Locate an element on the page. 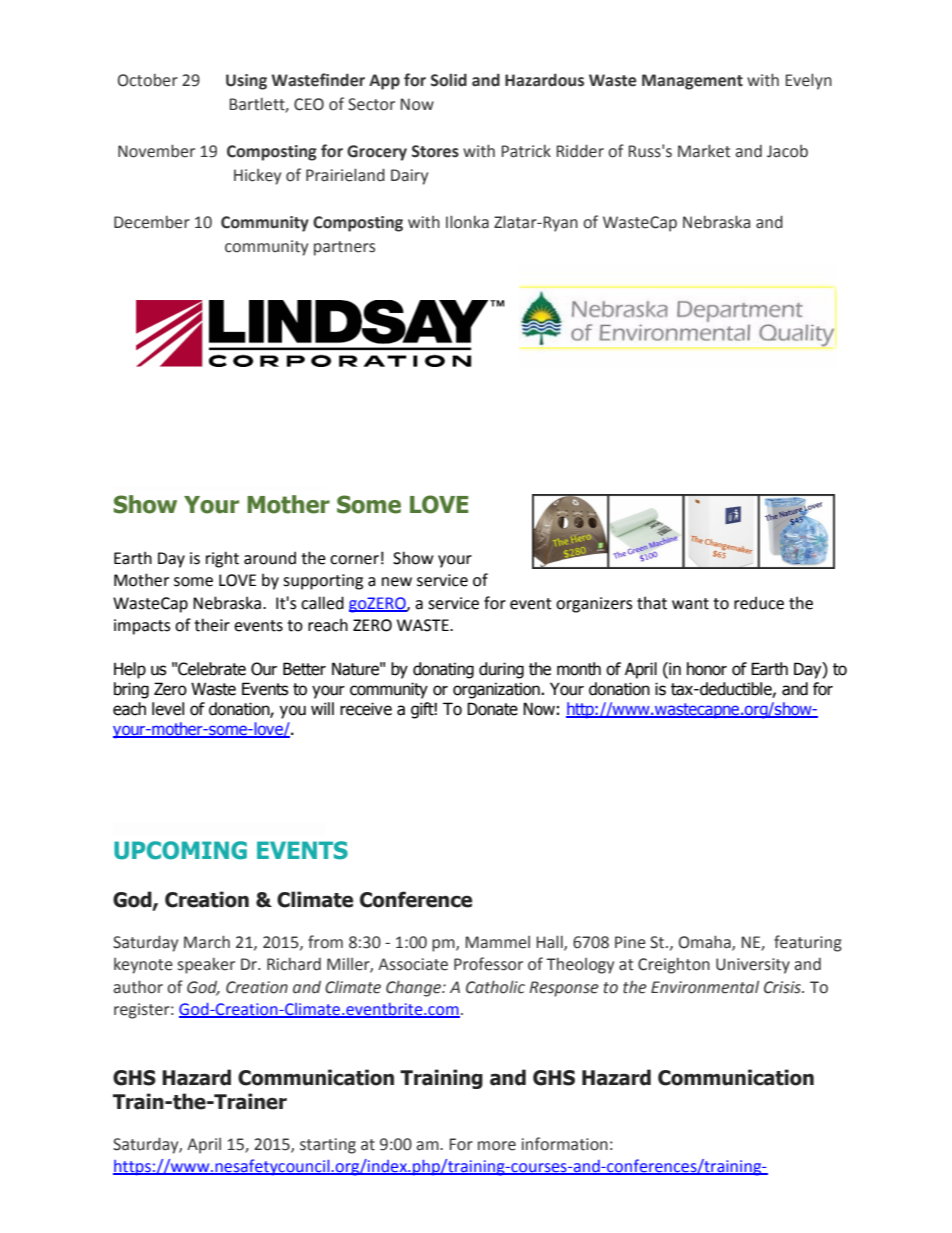 Image resolution: width=952 pixels, height=1233 pixels. more is located at coordinates (497, 1146).
